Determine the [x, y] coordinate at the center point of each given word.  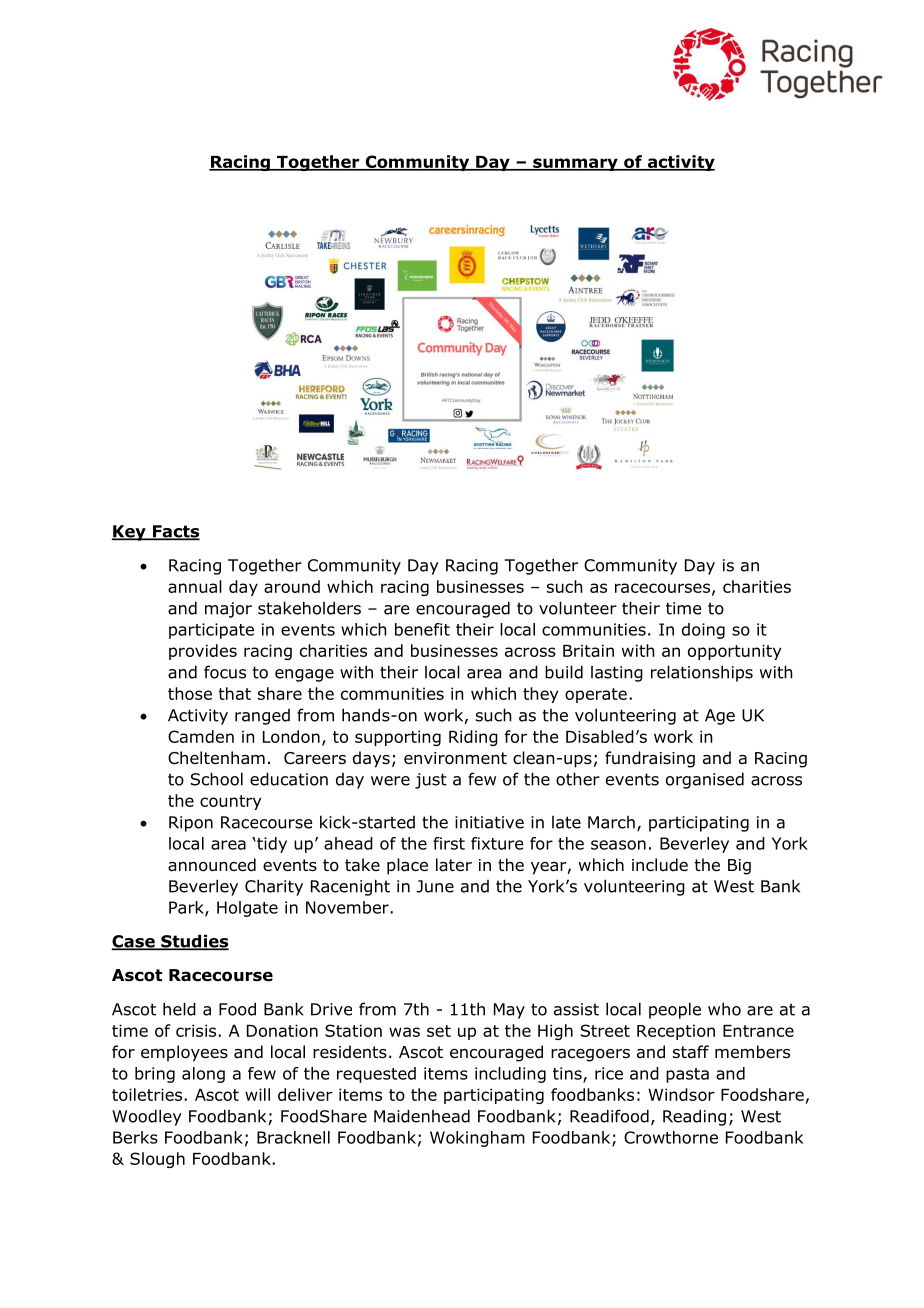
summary [575, 164]
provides [203, 652]
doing [703, 631]
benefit [422, 629]
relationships [702, 673]
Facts [175, 532]
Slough [157, 1160]
